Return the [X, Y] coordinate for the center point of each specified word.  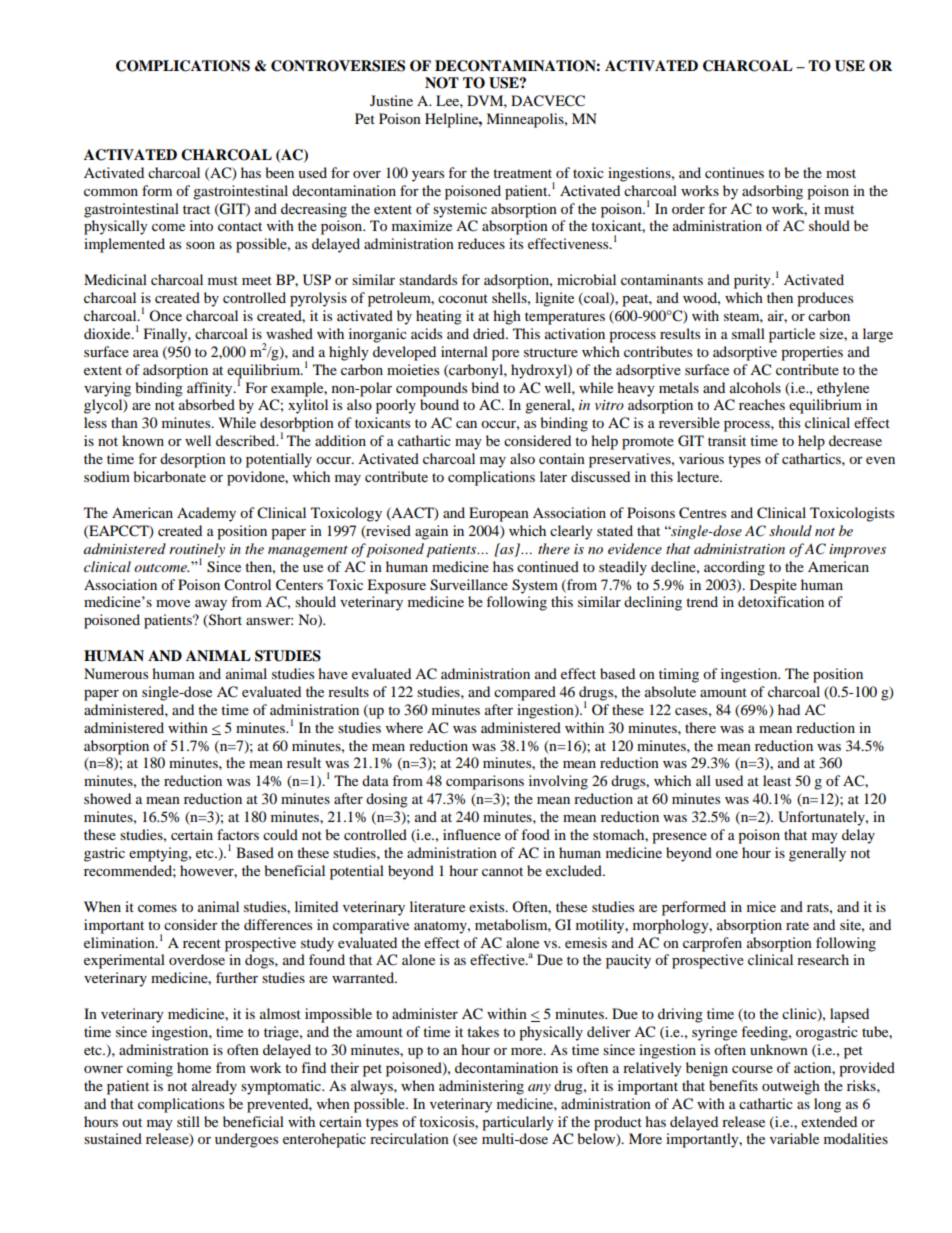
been [279, 172]
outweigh [791, 1087]
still [188, 1121]
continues [734, 172]
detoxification [781, 601]
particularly [518, 1123]
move [173, 603]
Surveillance [469, 585]
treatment [522, 173]
